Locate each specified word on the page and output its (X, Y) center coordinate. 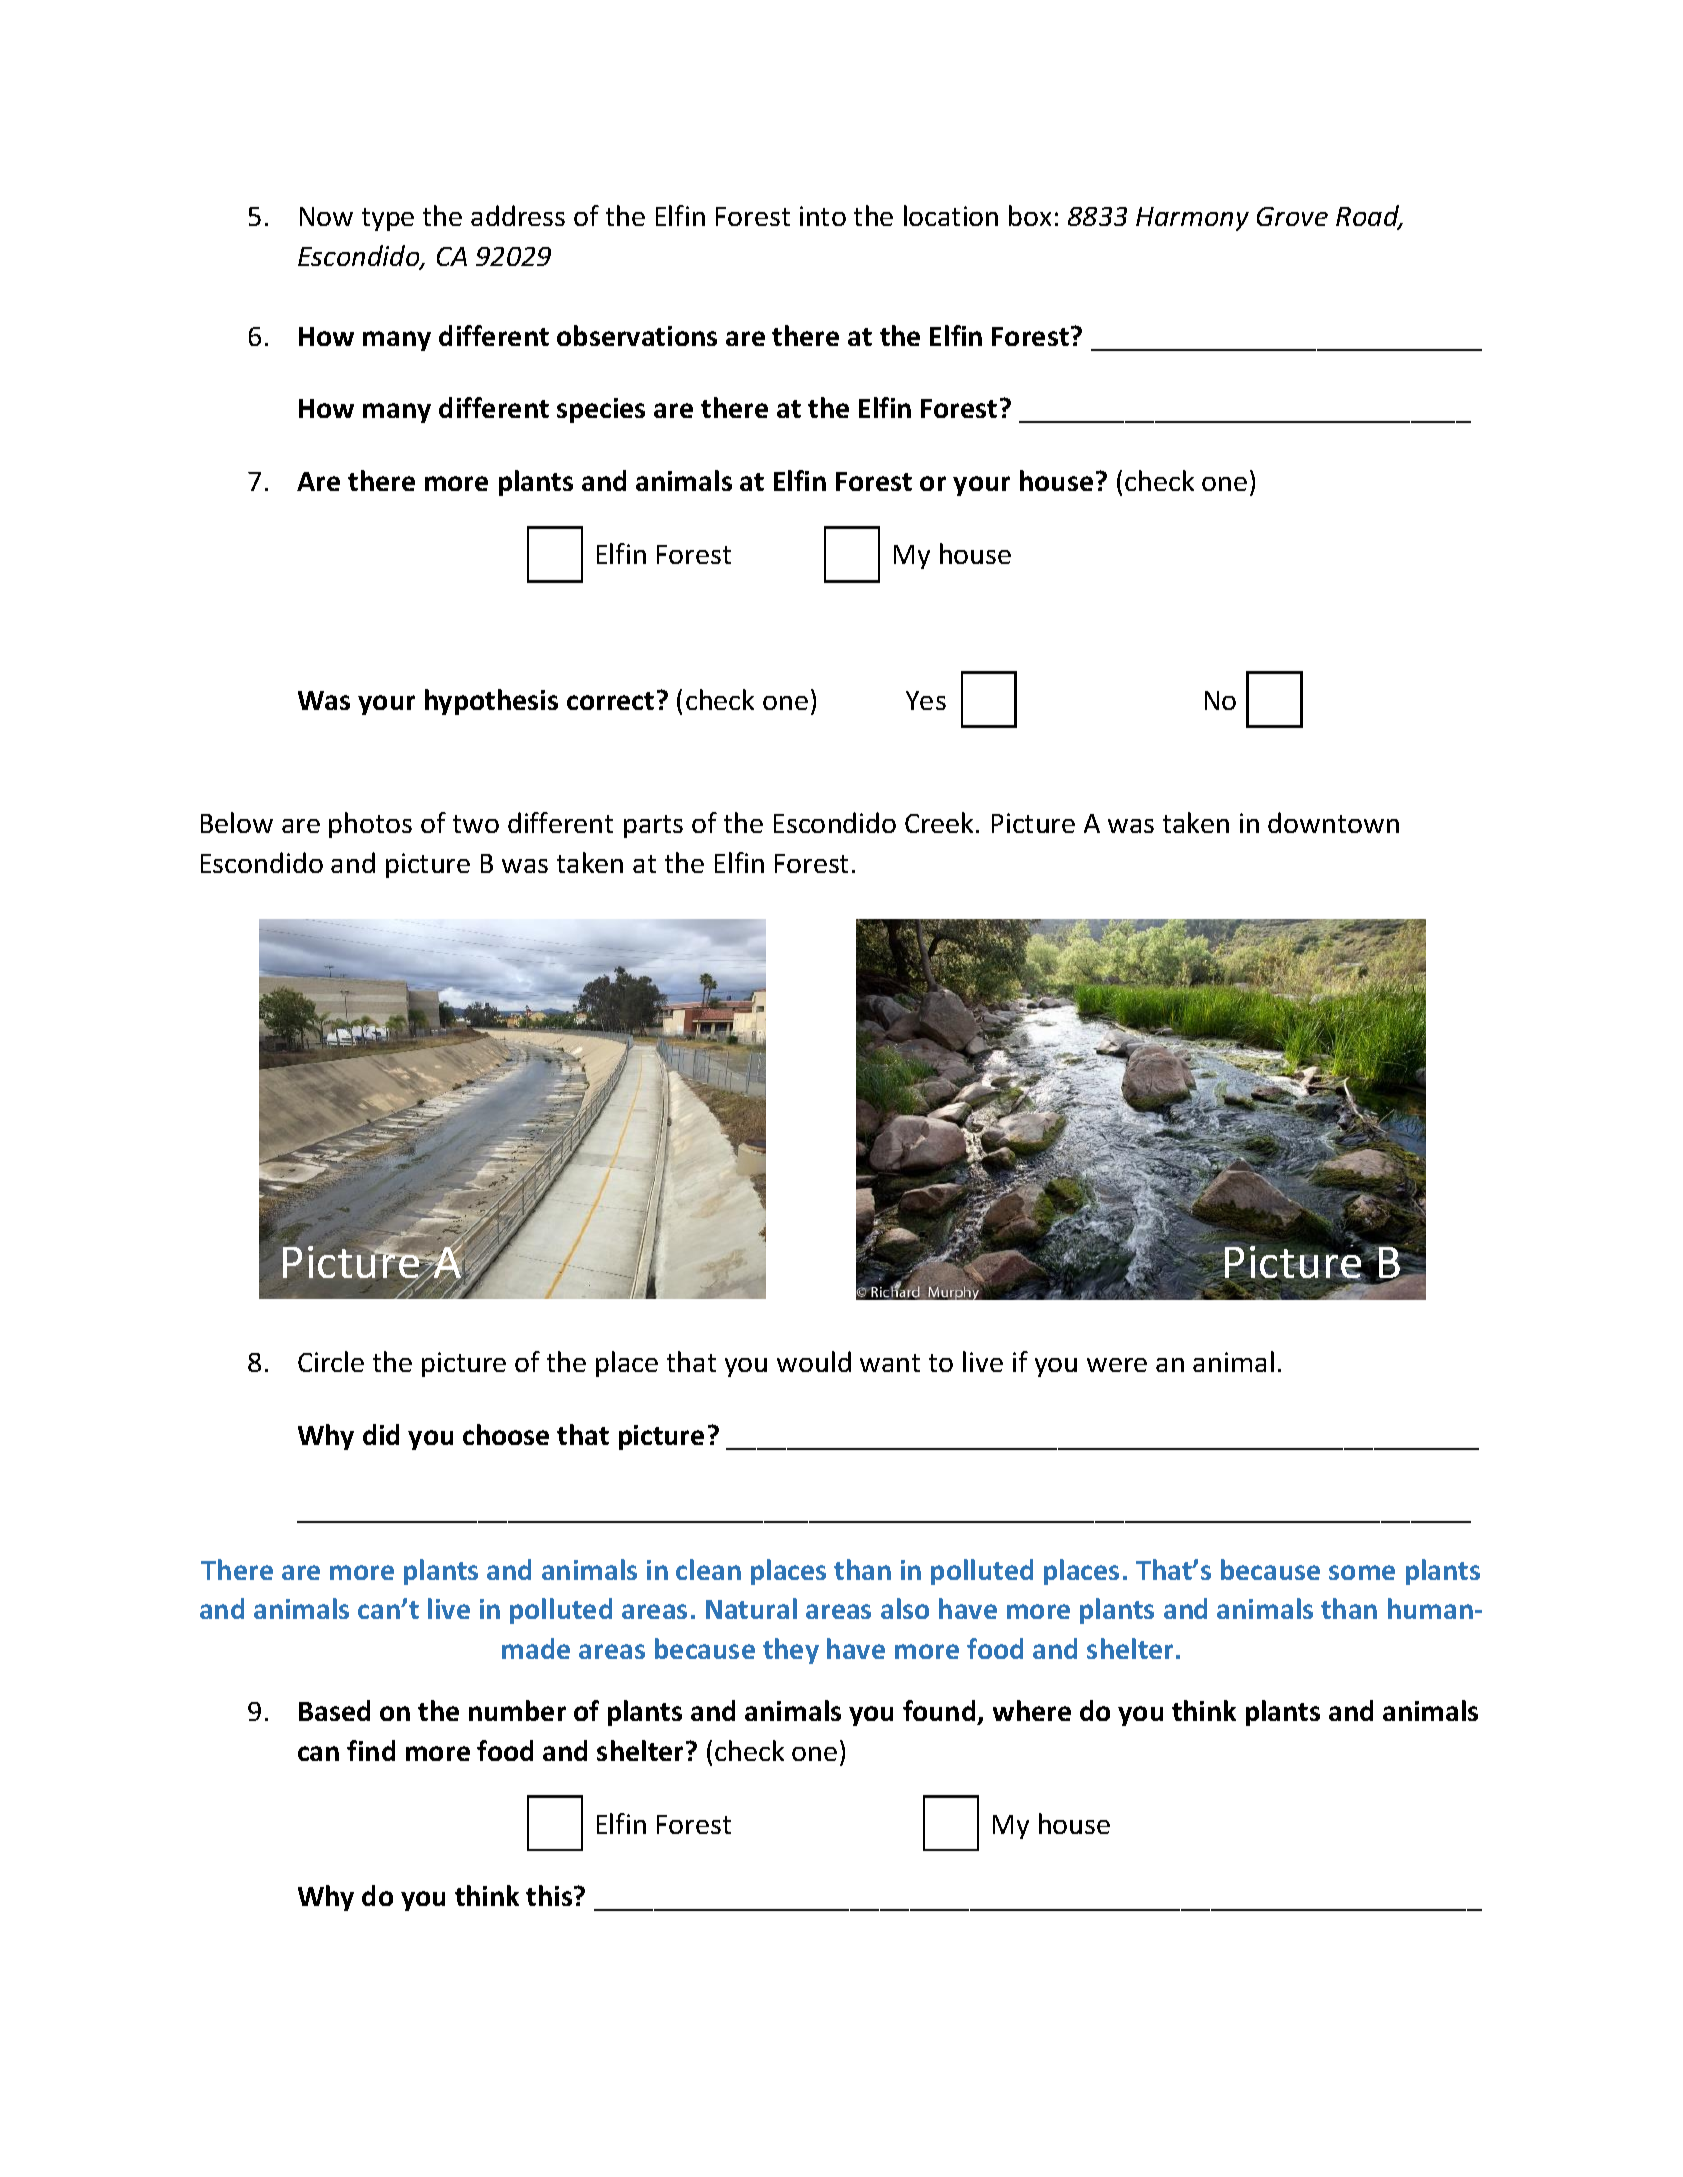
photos (370, 825)
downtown (1333, 822)
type (388, 219)
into (823, 216)
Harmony (1192, 219)
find (371, 1750)
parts (653, 826)
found (939, 1710)
